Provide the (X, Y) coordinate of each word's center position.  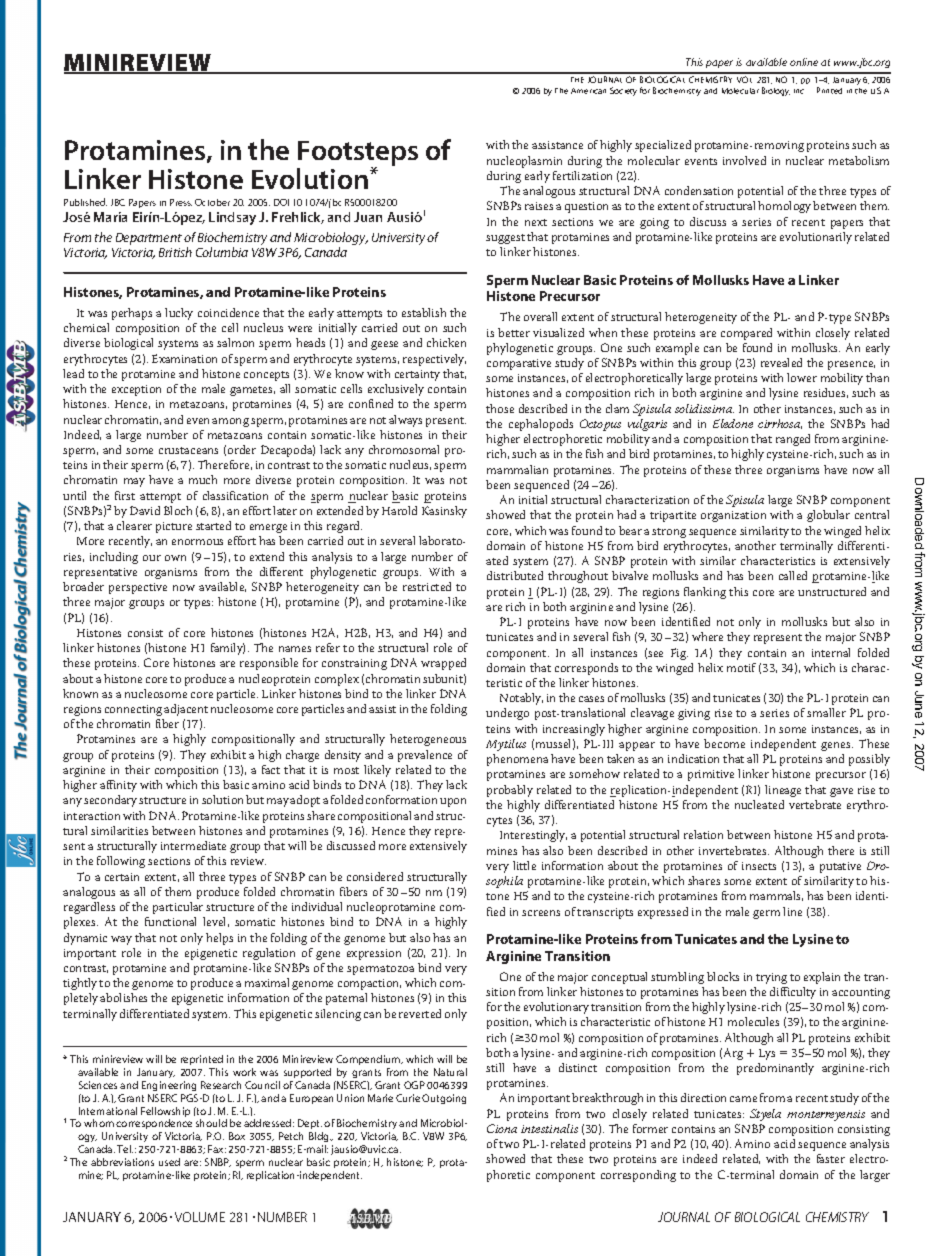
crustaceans (188, 450)
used (169, 1162)
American (588, 91)
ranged (793, 440)
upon (453, 802)
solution (222, 799)
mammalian (517, 469)
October (212, 202)
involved (744, 160)
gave (841, 792)
